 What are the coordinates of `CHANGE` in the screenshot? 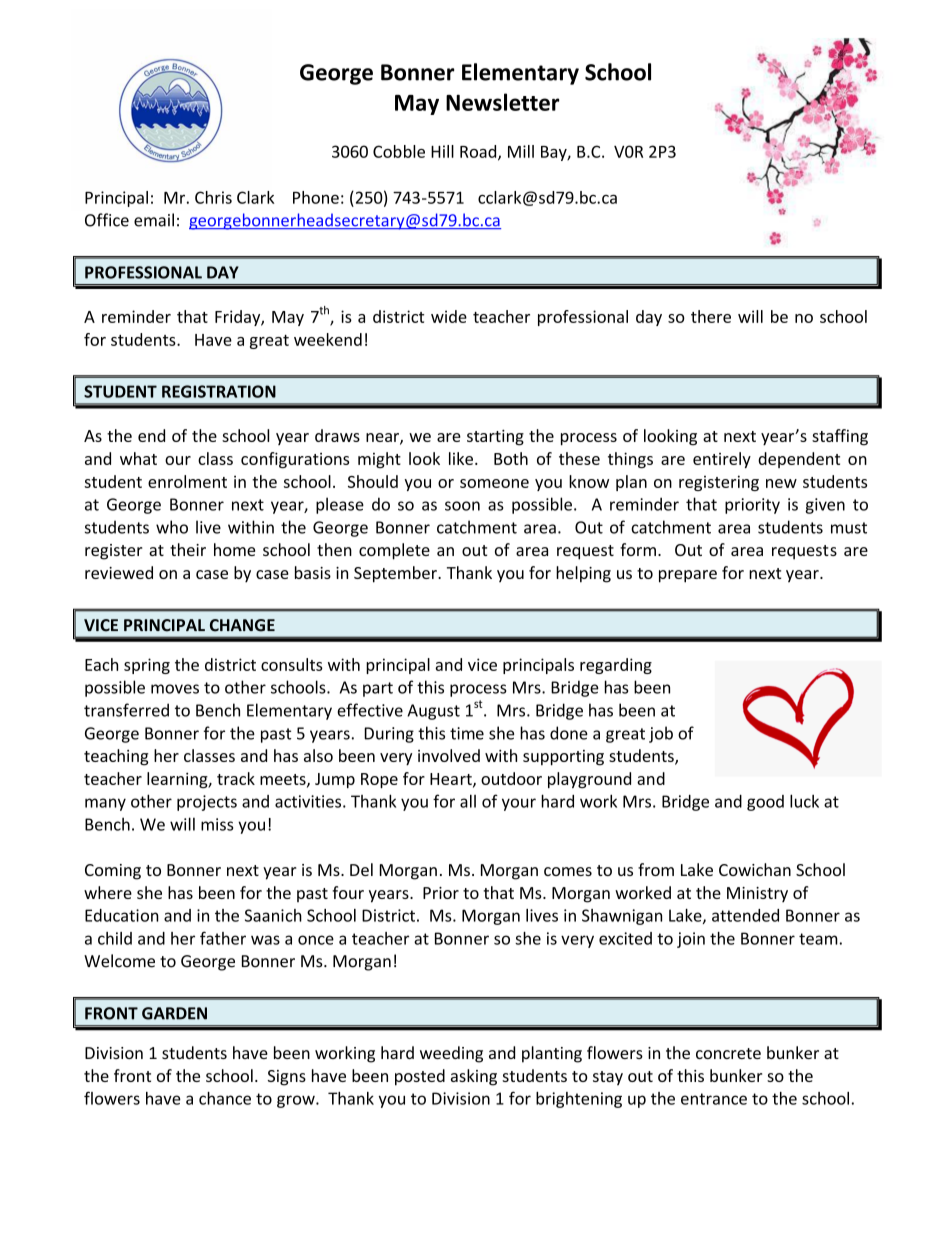 It's located at (242, 625).
